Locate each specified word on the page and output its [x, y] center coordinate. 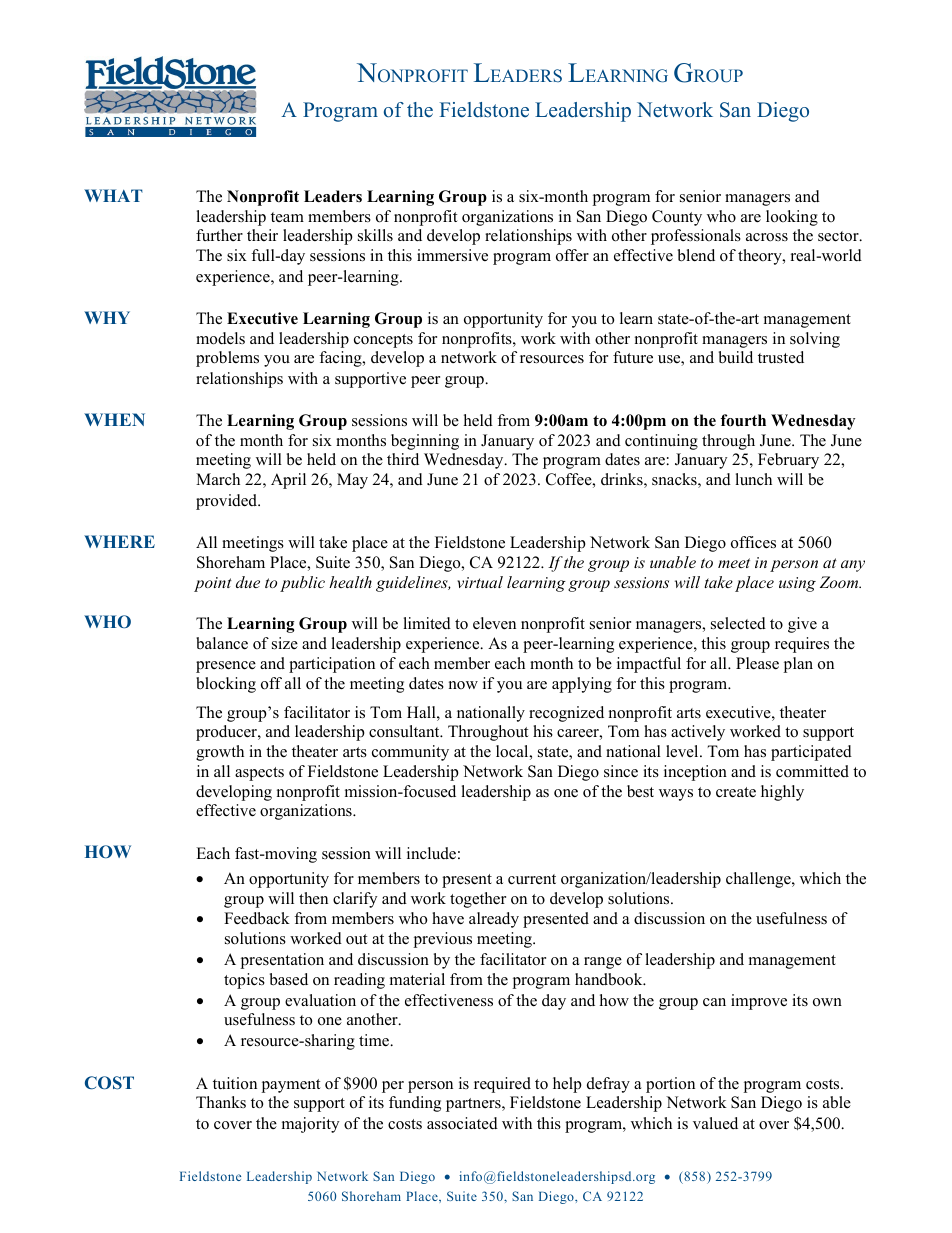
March [218, 479]
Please [757, 663]
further [219, 235]
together [478, 900]
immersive [452, 255]
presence [226, 667]
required [502, 1085]
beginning [425, 442]
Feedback [257, 918]
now [463, 685]
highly [782, 793]
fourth [743, 420]
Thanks [221, 1102]
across [767, 237]
